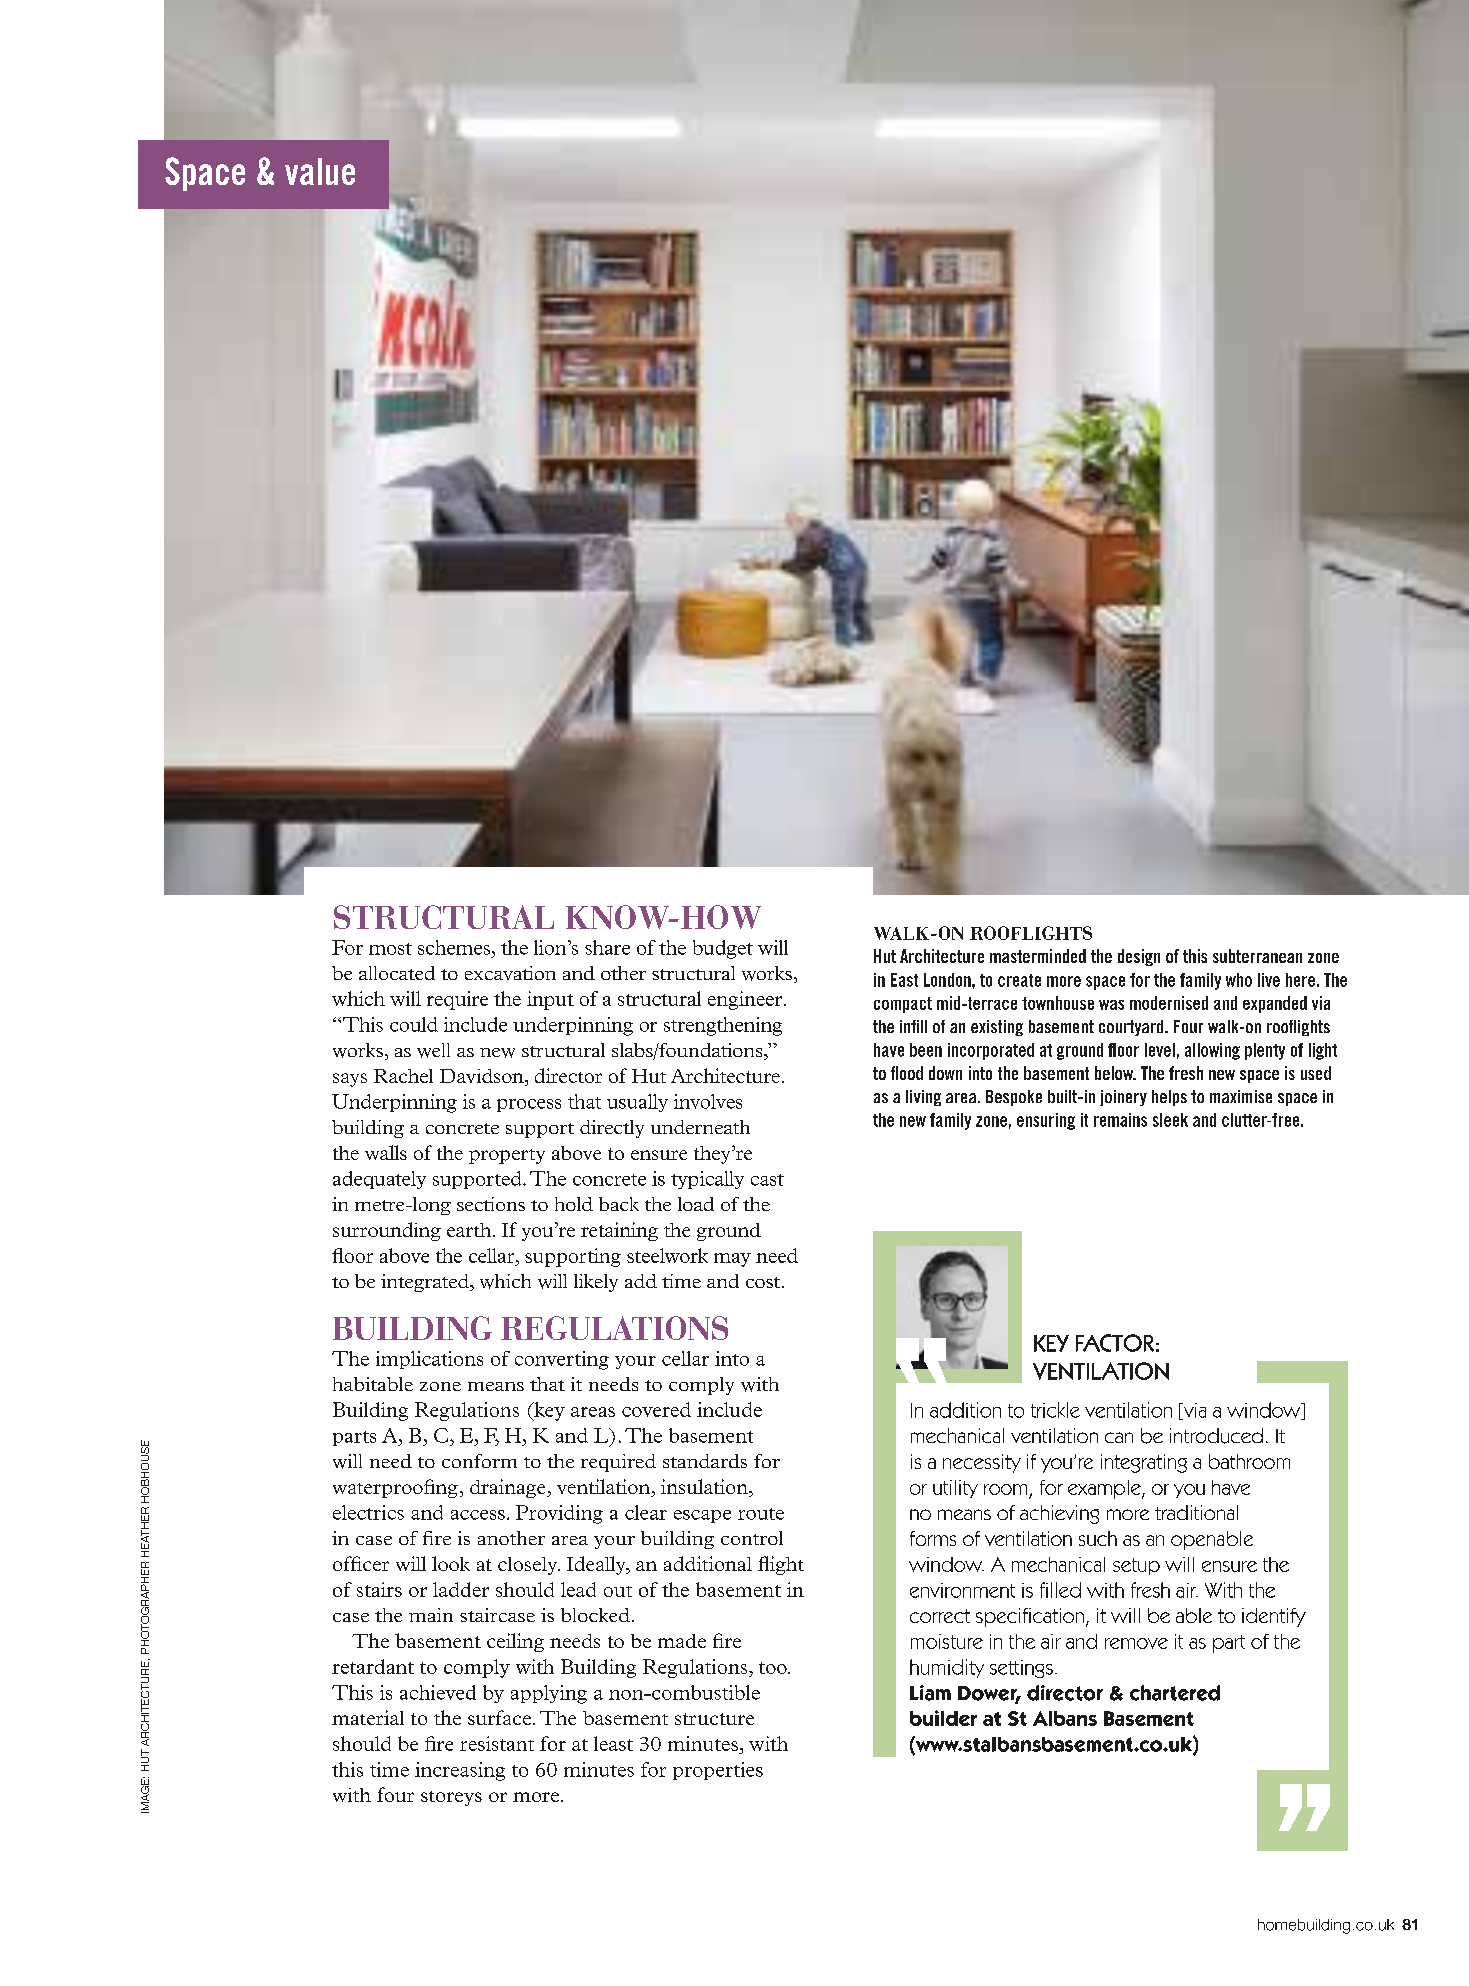  Describe the element at coordinates (1175, 1693) in the document. I see `chartered` at that location.
